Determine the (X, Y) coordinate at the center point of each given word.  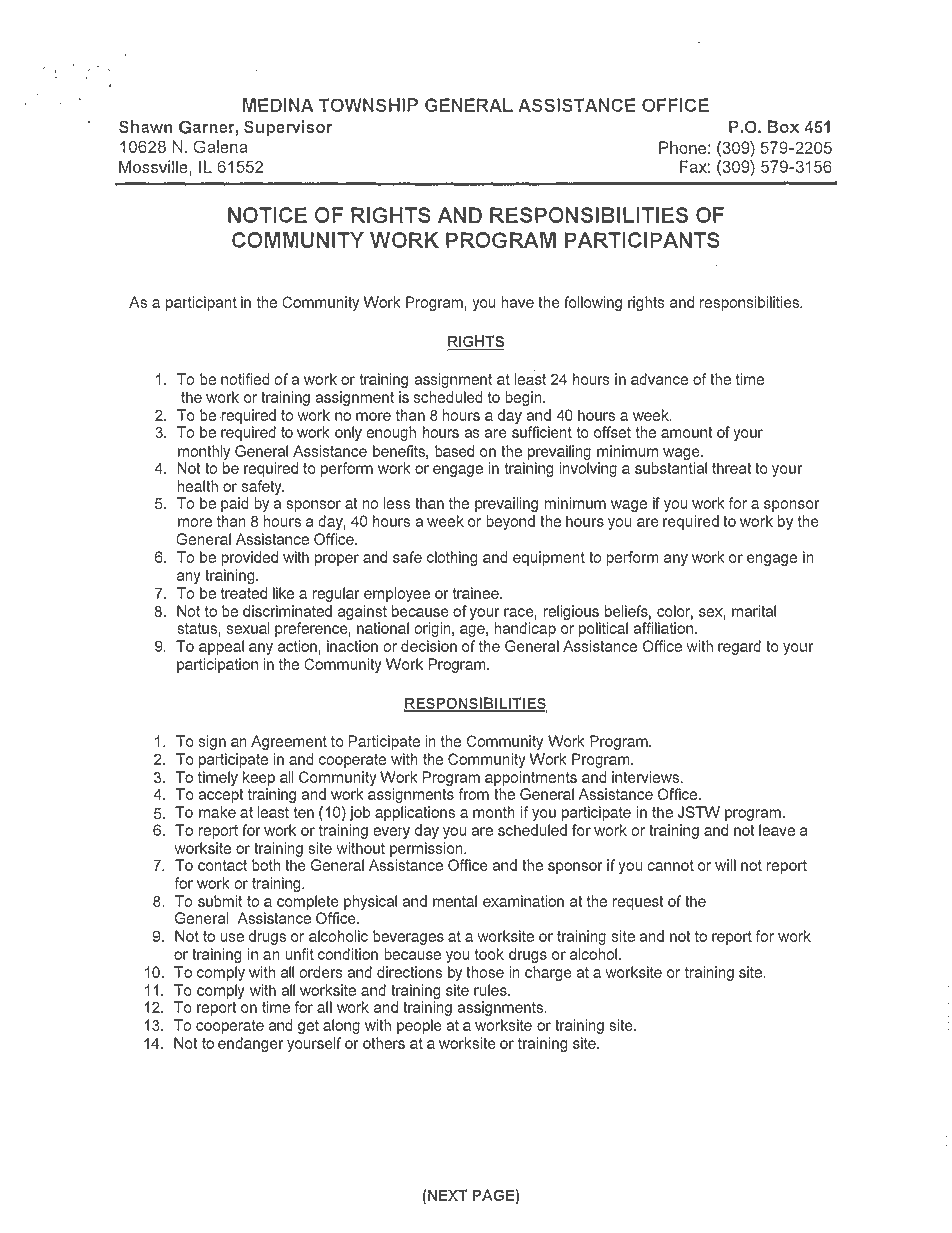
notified (245, 379)
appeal (221, 647)
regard (739, 647)
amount (687, 432)
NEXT (448, 1195)
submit (220, 901)
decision (429, 646)
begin (524, 398)
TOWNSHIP (368, 105)
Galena (221, 146)
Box (783, 126)
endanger (251, 1044)
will (725, 865)
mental (455, 901)
